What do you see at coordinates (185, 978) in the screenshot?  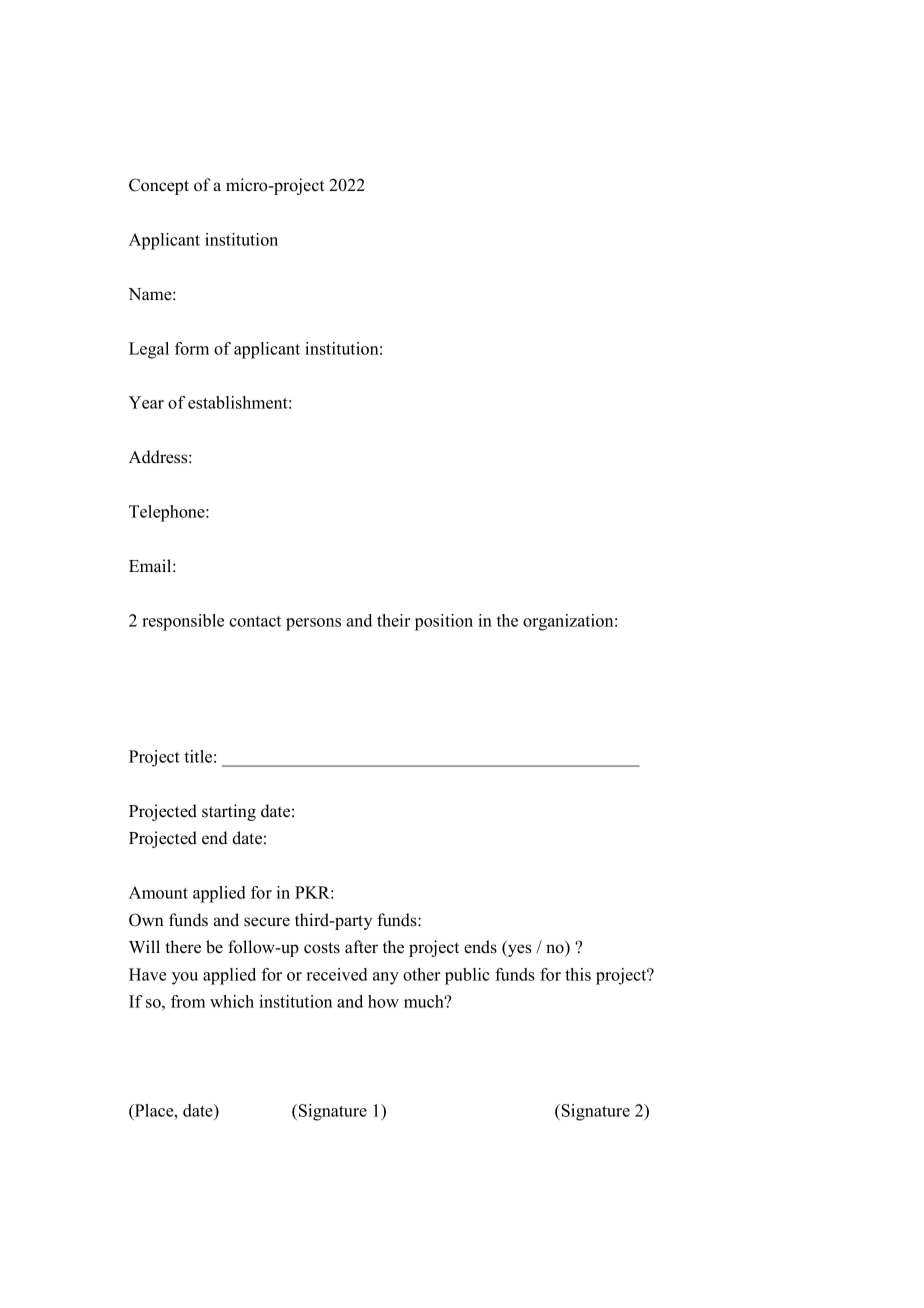 I see `you` at bounding box center [185, 978].
